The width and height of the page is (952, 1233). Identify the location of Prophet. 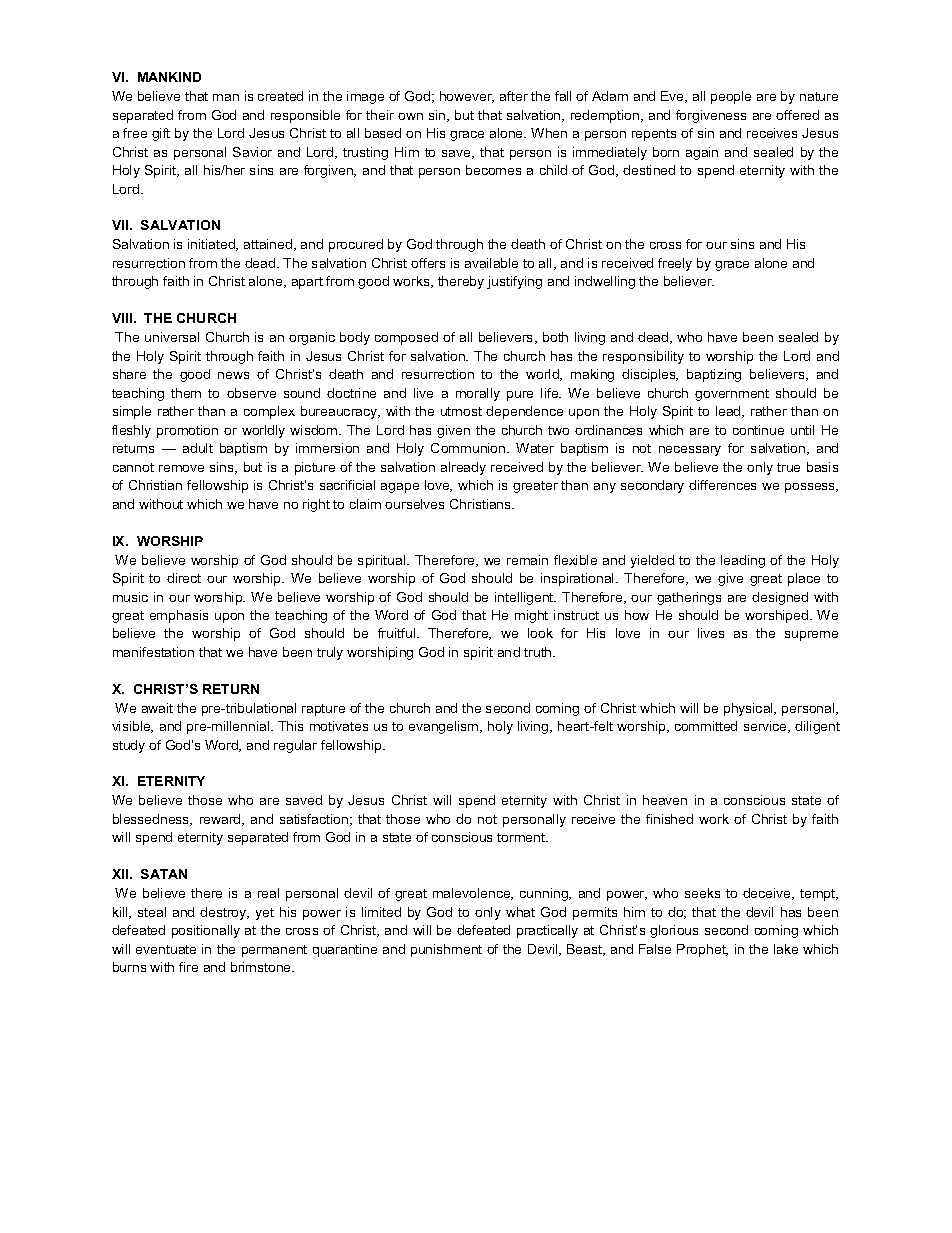
(702, 950).
